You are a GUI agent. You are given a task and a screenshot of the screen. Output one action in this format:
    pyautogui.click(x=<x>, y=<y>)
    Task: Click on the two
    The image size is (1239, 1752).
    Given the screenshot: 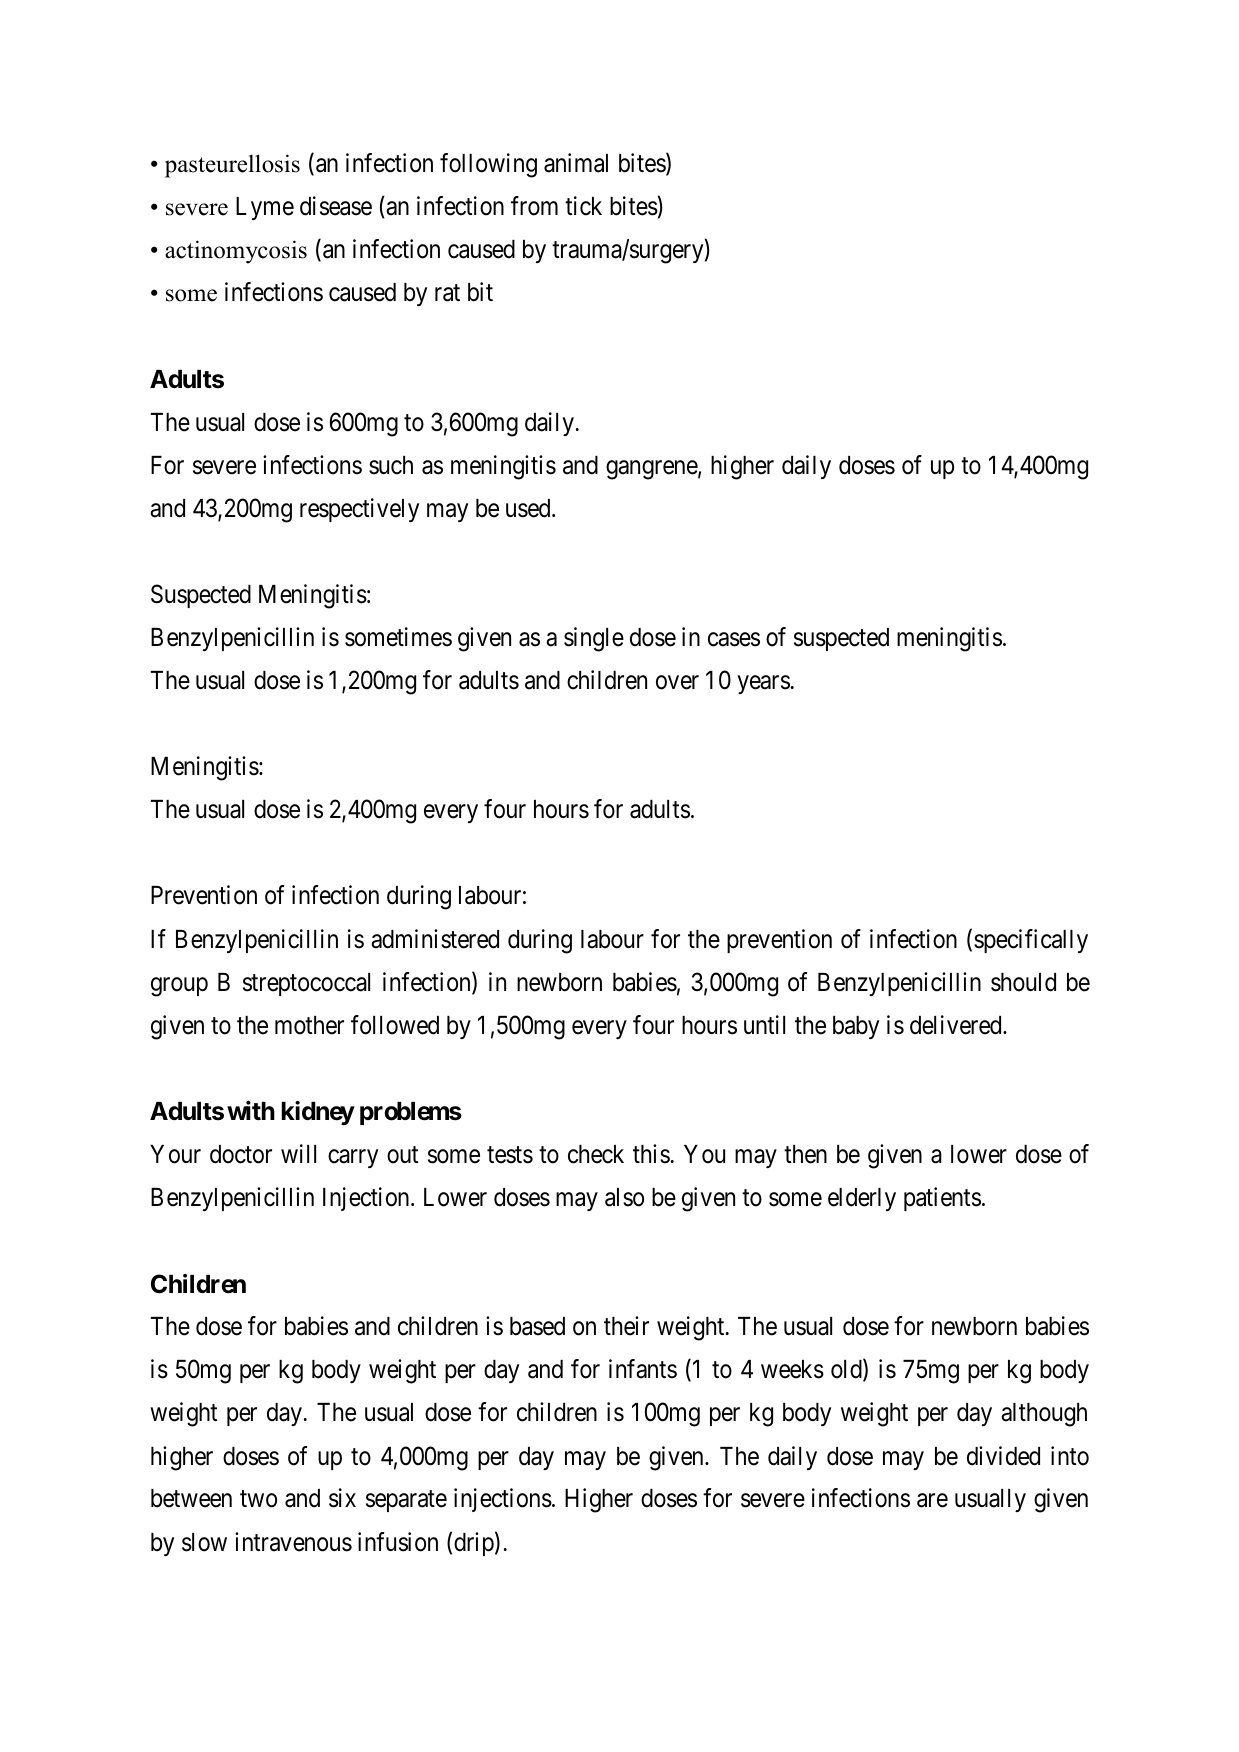 What is the action you would take?
    pyautogui.click(x=258, y=1499)
